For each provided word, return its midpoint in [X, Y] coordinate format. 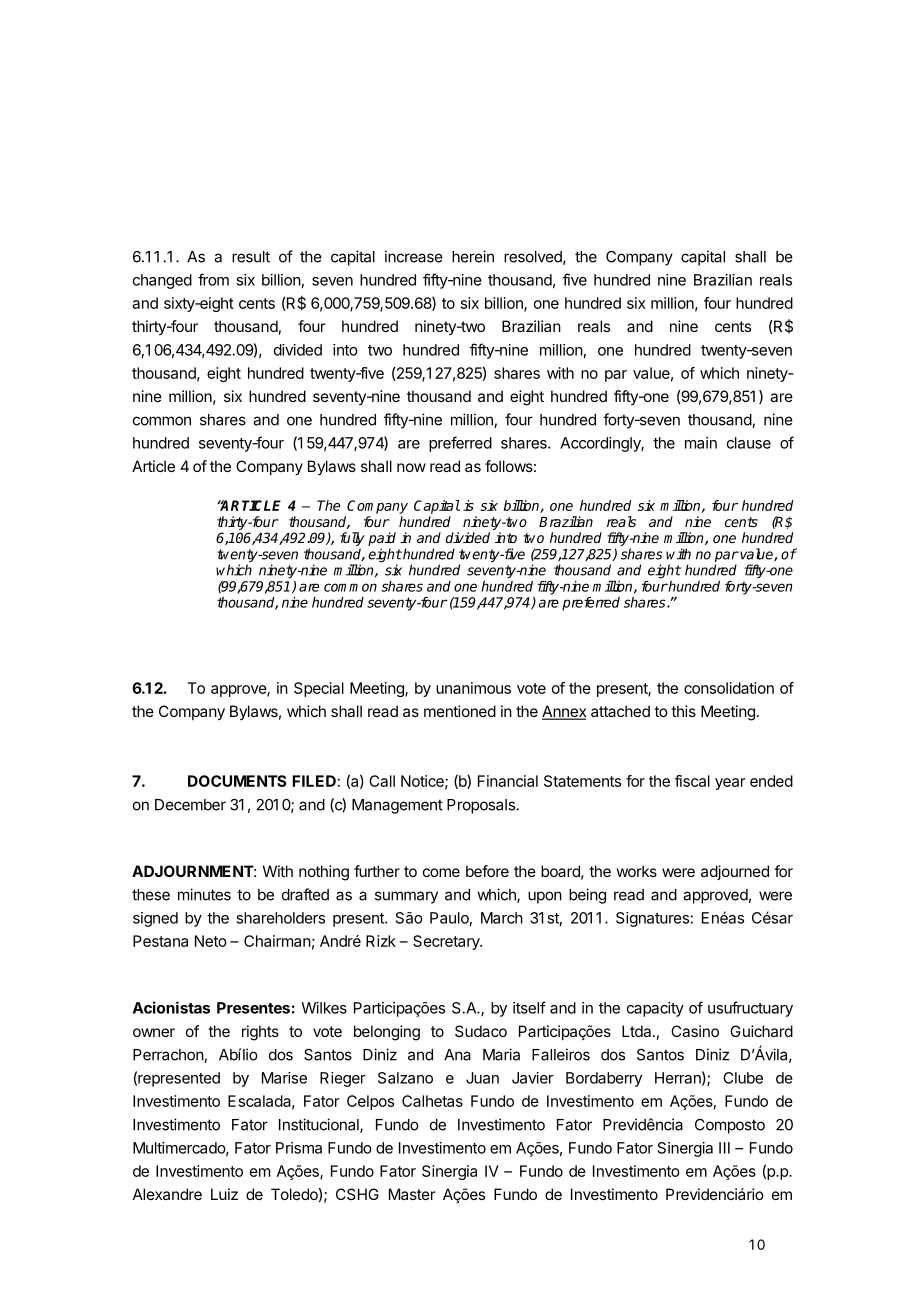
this [683, 711]
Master [412, 1194]
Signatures [652, 919]
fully [352, 540]
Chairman [277, 941]
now [411, 467]
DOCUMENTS [237, 781]
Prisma [299, 1148]
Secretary [447, 942]
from [213, 279]
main [701, 443]
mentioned [460, 711]
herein [473, 256]
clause [749, 443]
